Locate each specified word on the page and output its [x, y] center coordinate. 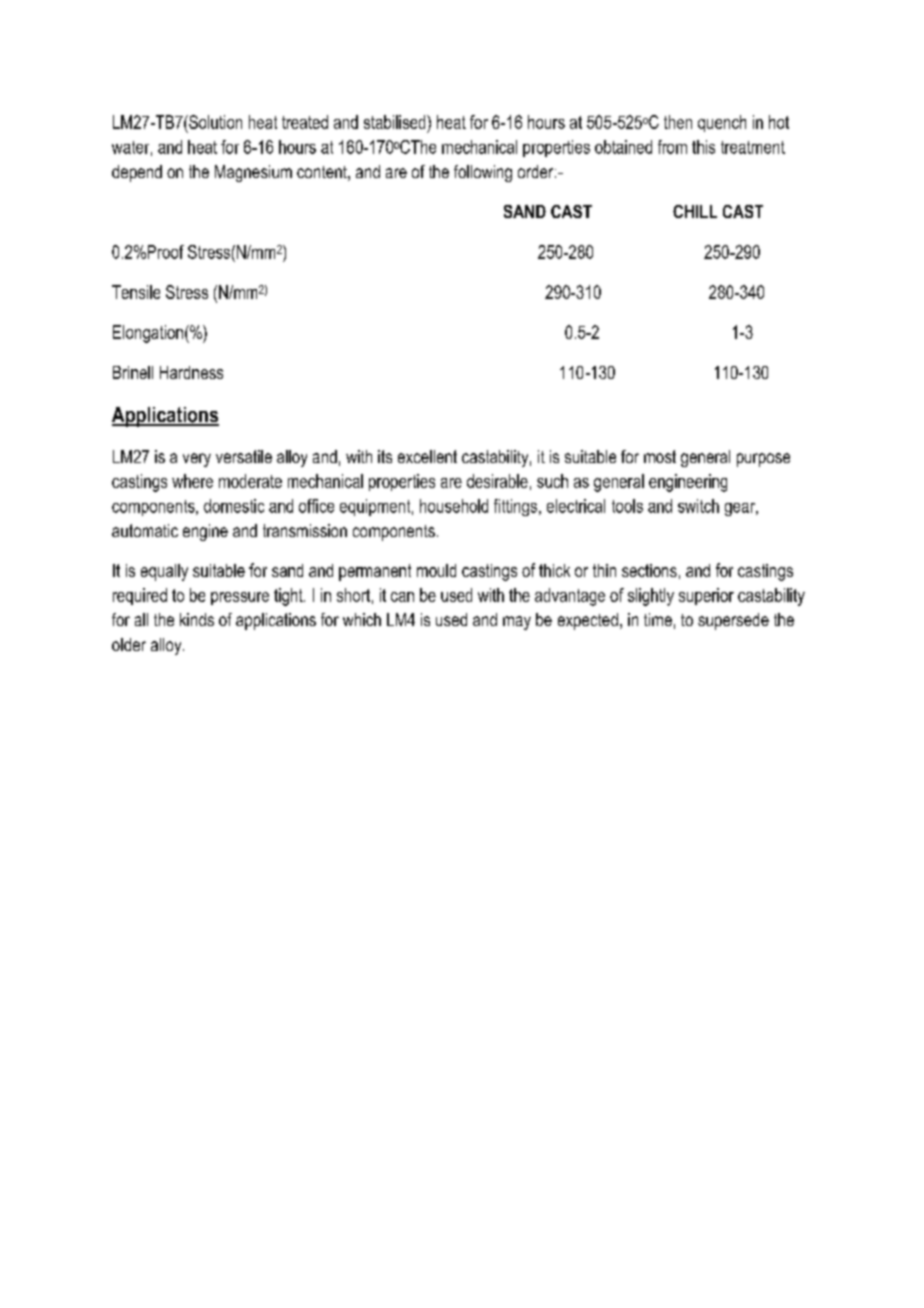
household [454, 506]
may [517, 623]
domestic [234, 506]
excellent [427, 456]
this [703, 147]
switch [698, 506]
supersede [733, 621]
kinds [197, 619]
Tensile [136, 292]
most [660, 456]
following [483, 173]
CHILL [695, 211]
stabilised [396, 122]
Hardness [191, 372]
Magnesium [253, 173]
